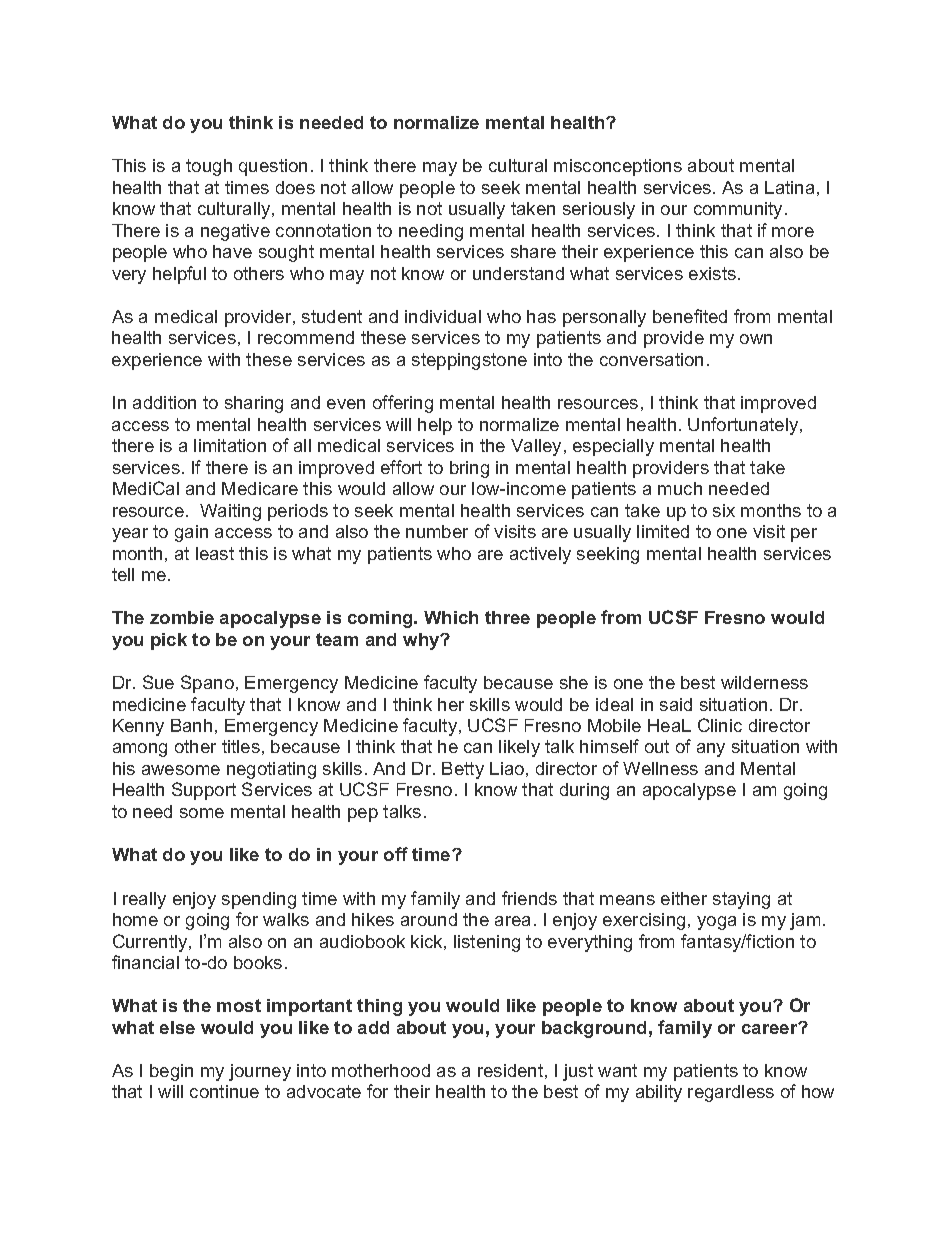  I want to click on wilderness, so click(764, 682).
